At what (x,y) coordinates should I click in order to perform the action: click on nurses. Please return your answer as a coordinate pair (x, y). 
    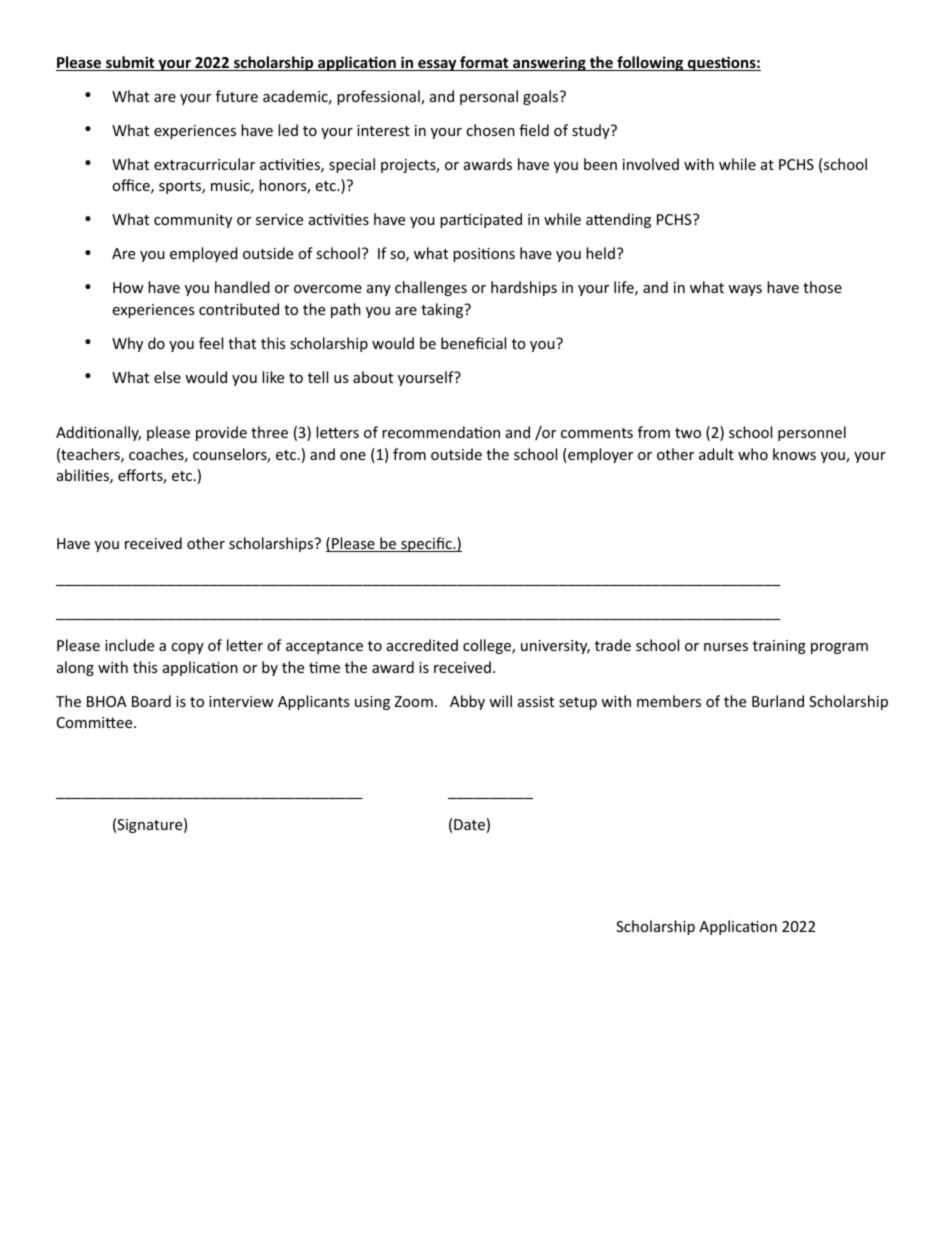
    Looking at the image, I should click on (726, 647).
